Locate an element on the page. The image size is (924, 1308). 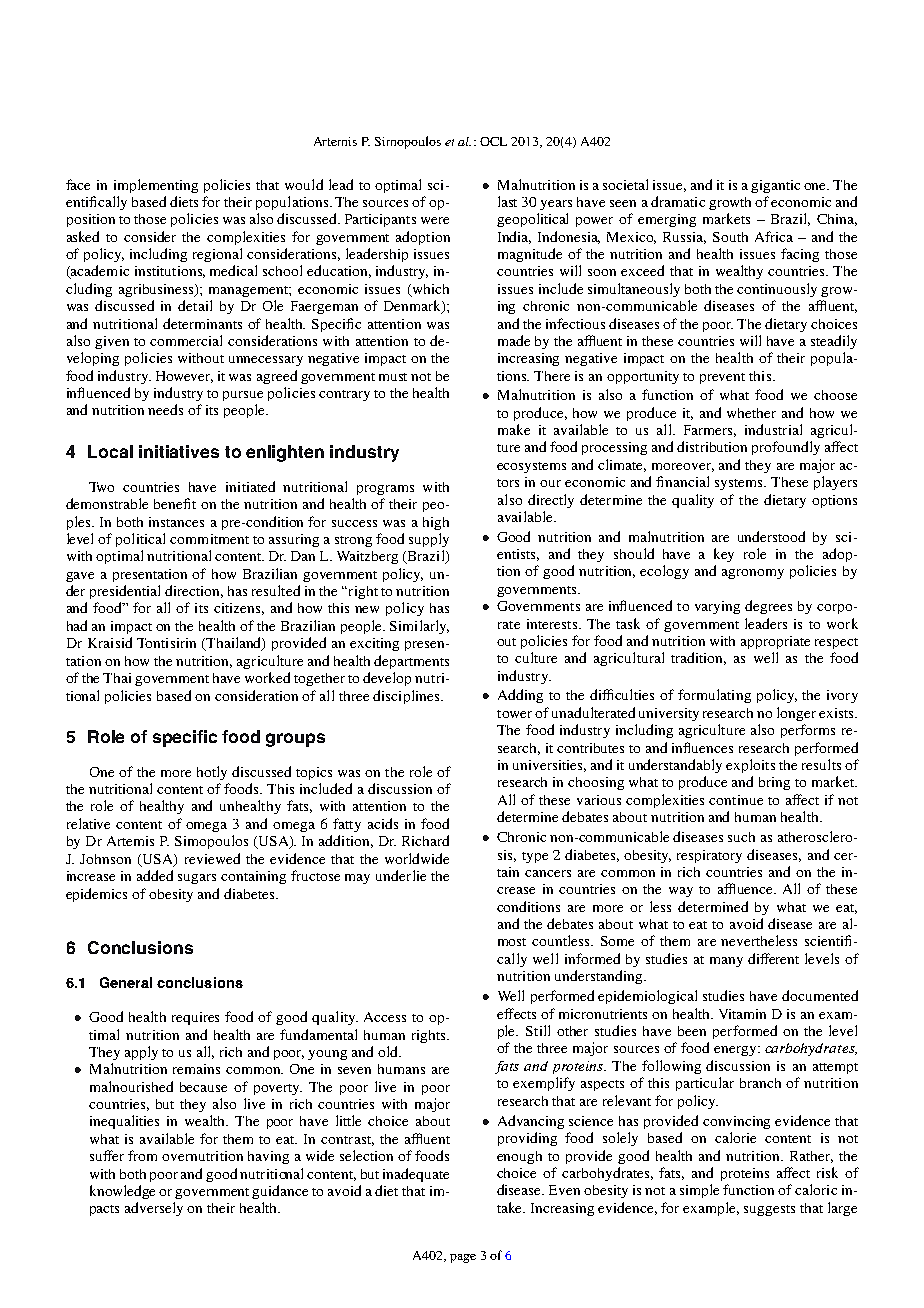
initiatives is located at coordinates (179, 451).
